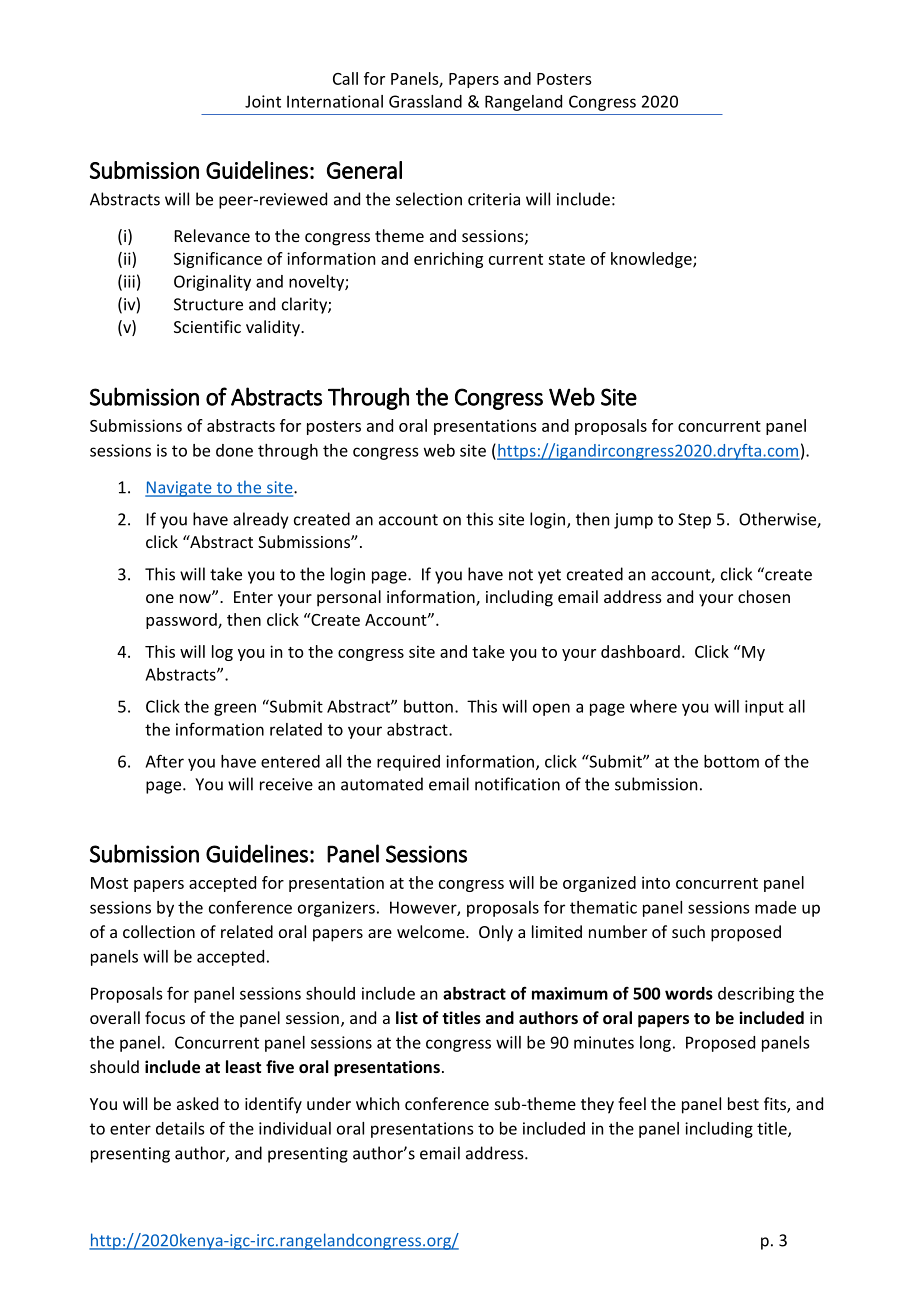 The image size is (924, 1307). I want to click on done, so click(234, 450).
